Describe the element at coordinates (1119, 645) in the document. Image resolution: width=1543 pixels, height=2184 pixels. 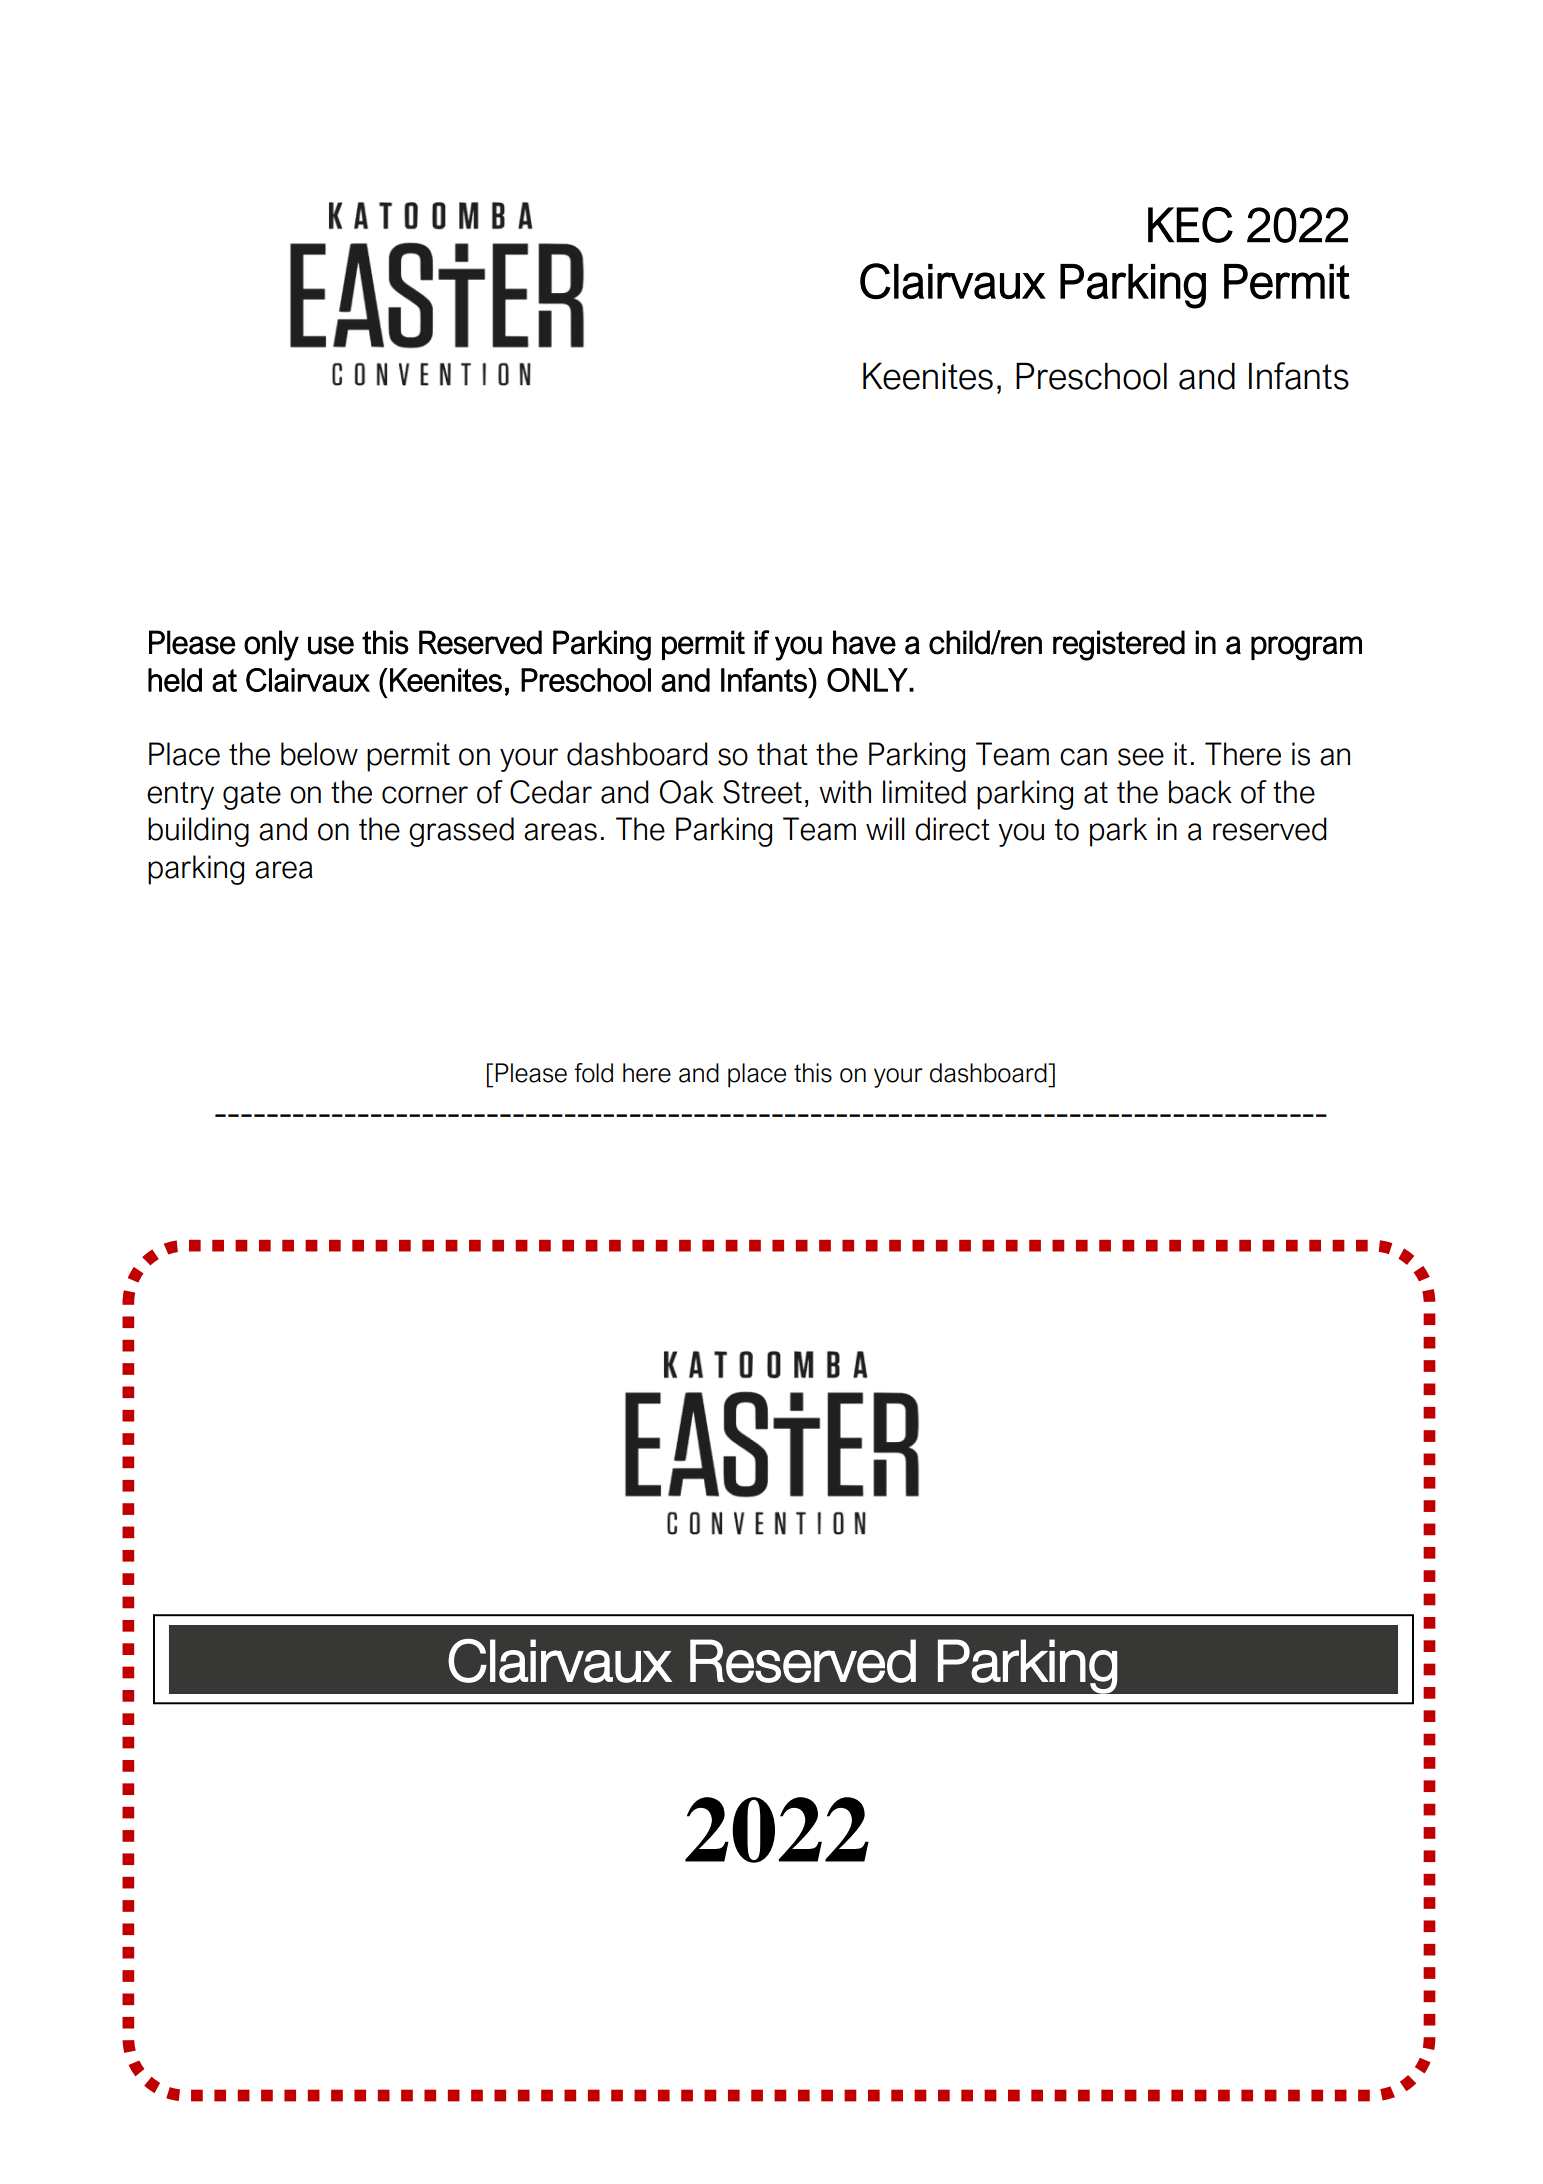
I see `registered` at that location.
